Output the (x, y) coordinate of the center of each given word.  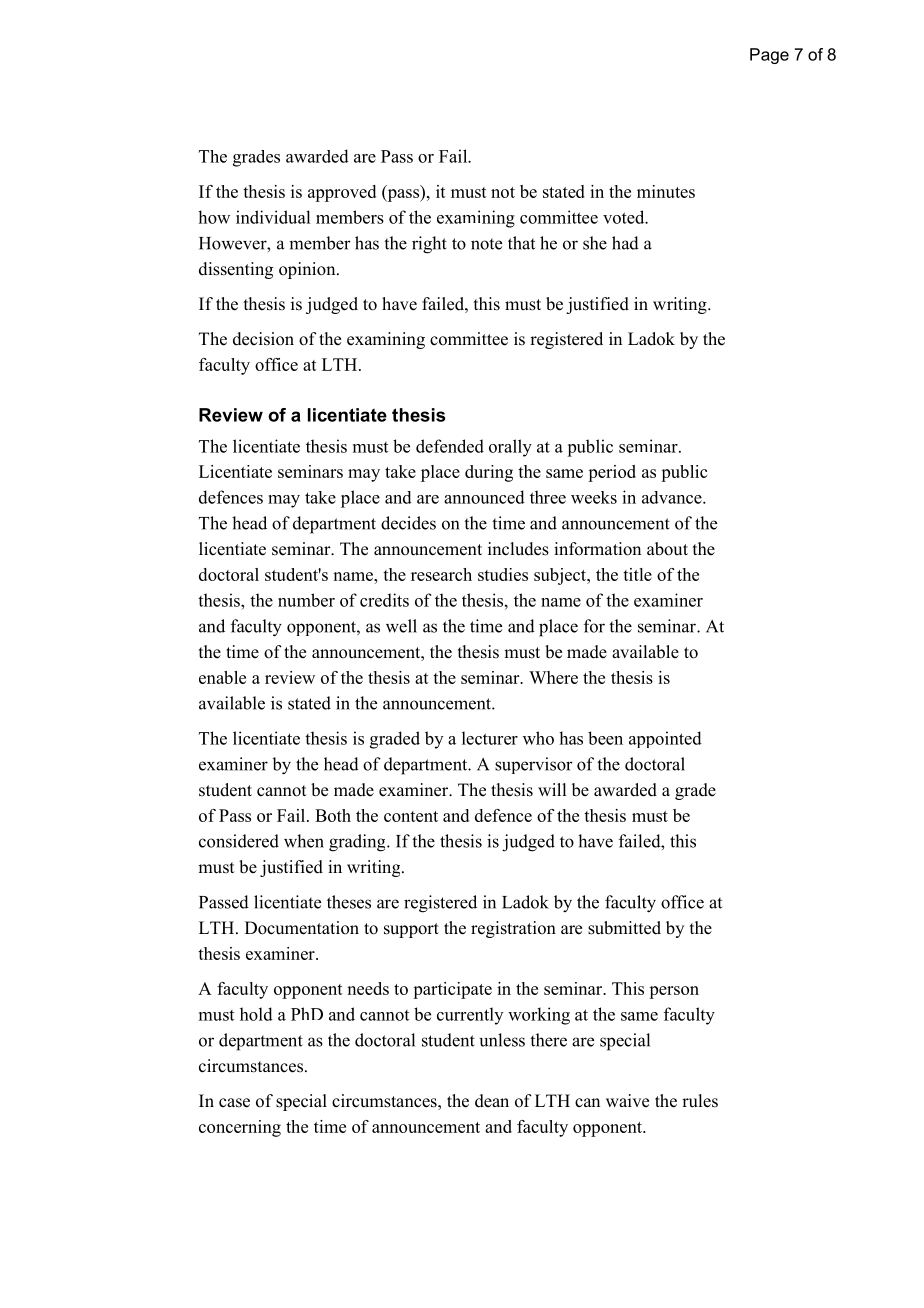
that (521, 243)
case (234, 1103)
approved (342, 193)
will (552, 789)
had (625, 243)
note (486, 244)
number (306, 600)
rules (700, 1101)
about (667, 549)
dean (492, 1101)
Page (769, 56)
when (304, 841)
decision (263, 339)
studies (503, 574)
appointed (665, 739)
